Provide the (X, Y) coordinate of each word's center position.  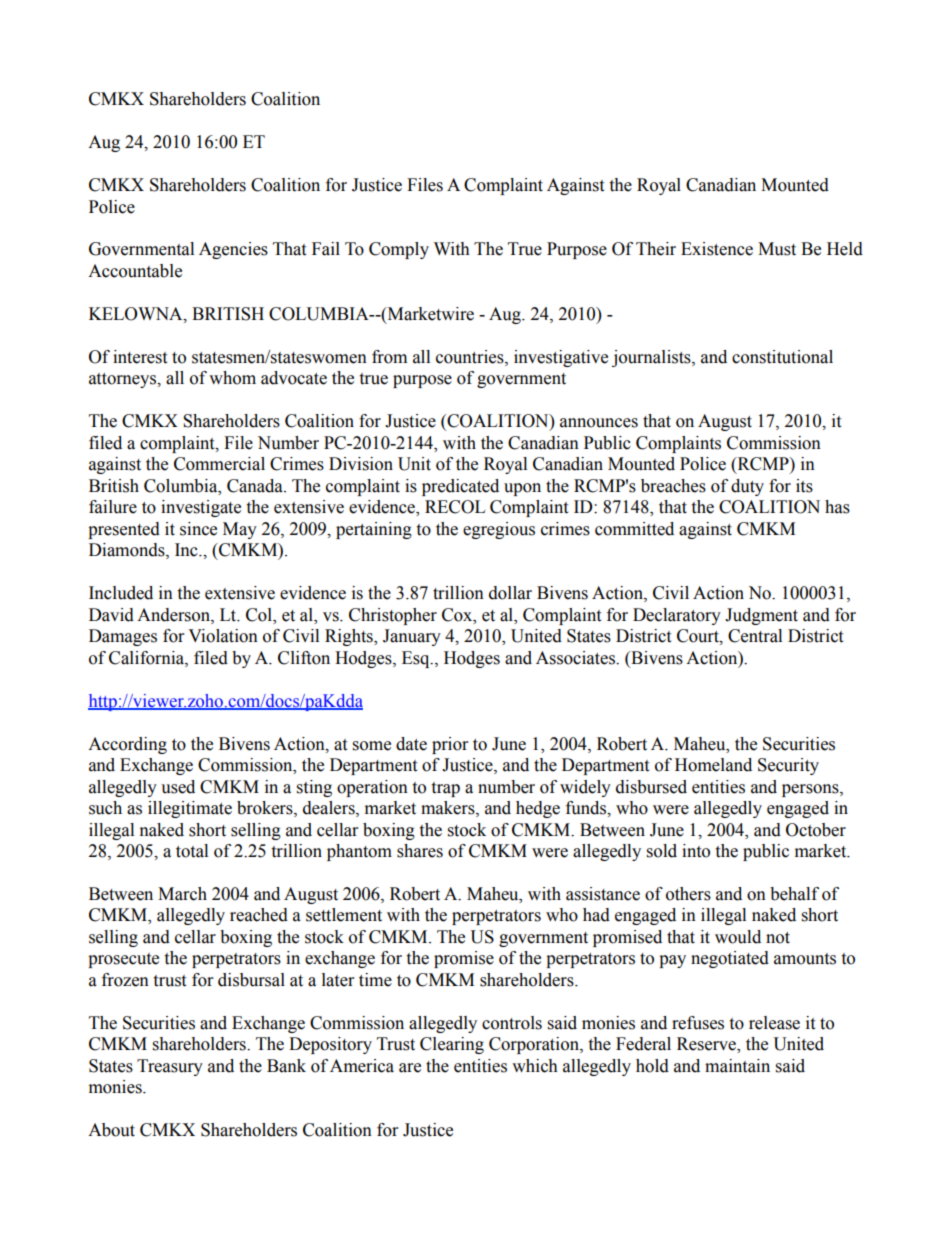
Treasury (170, 1067)
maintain (737, 1066)
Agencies (233, 250)
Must (777, 249)
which (535, 1066)
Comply (399, 250)
